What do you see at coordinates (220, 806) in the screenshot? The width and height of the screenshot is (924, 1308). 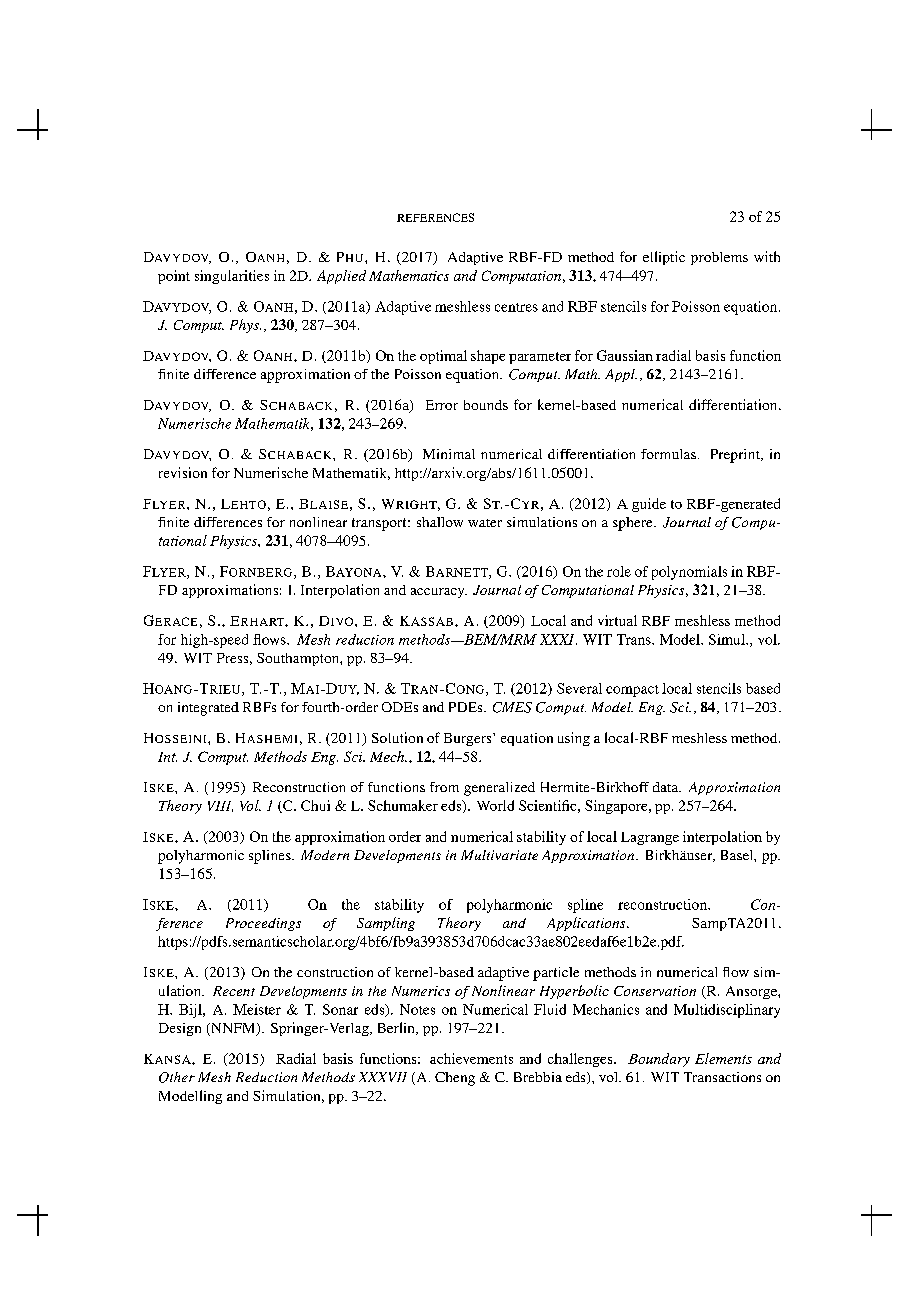 I see `VIII` at bounding box center [220, 806].
